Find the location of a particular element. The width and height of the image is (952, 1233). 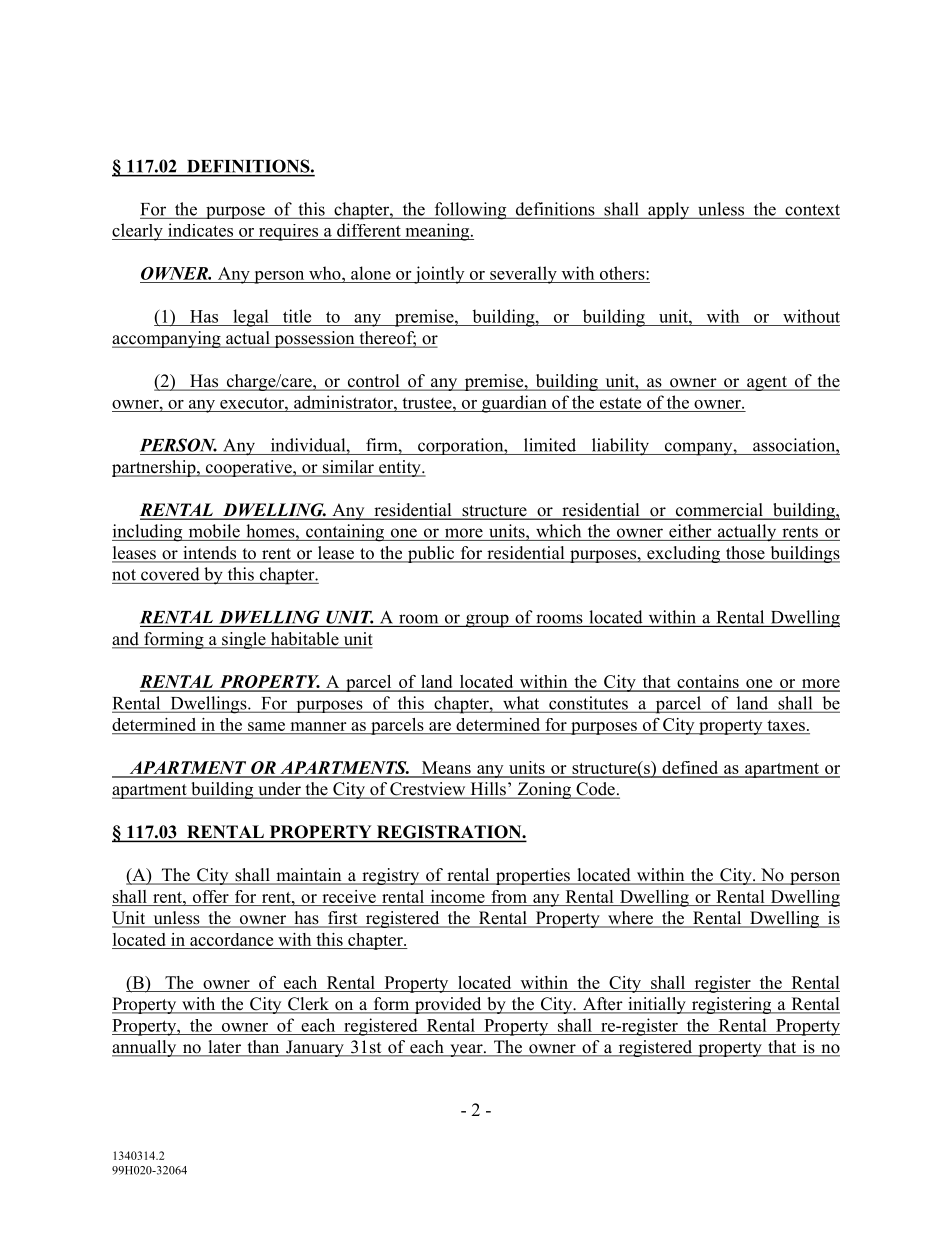

group is located at coordinates (487, 621).
